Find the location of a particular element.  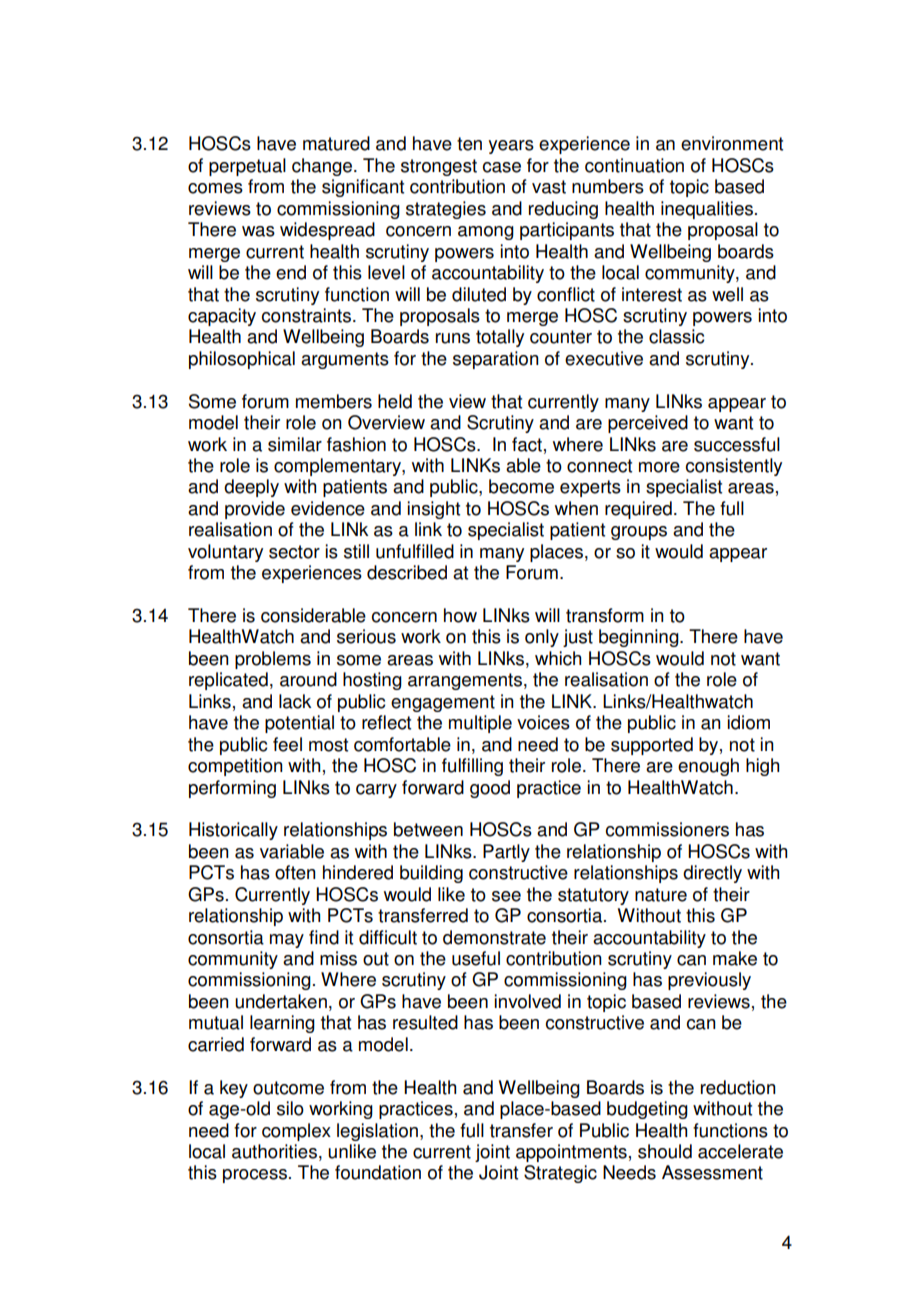

arrangements is located at coordinates (465, 681).
